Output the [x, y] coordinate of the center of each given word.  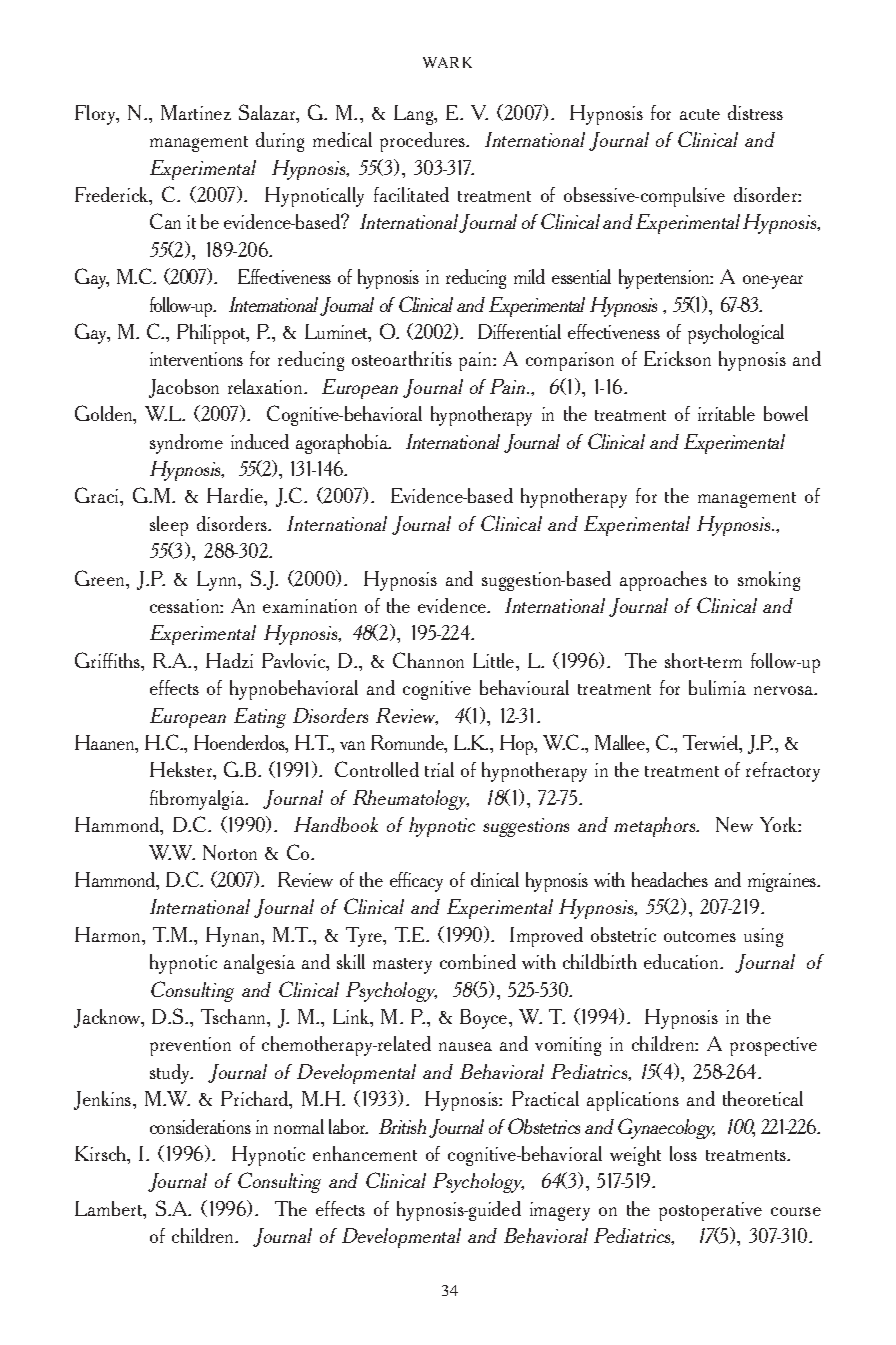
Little [495, 660]
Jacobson [184, 388]
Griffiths [109, 661]
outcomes [700, 936]
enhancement [365, 1153]
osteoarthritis [402, 358]
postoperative [710, 1211]
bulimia [717, 687]
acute [700, 114]
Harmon [109, 934]
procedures [424, 142]
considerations [200, 1126]
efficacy [416, 882]
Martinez [196, 112]
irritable [726, 413]
